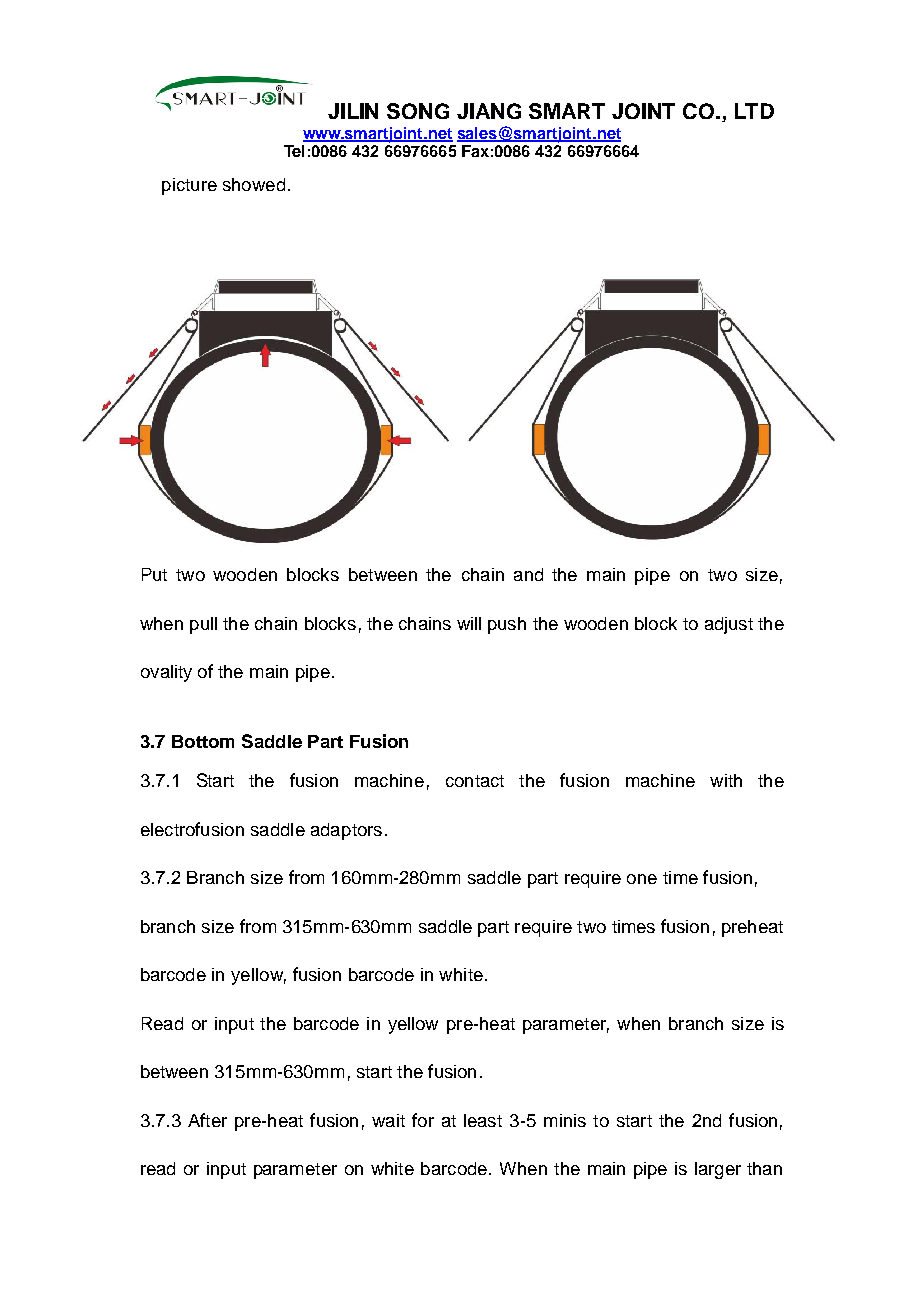  Describe the element at coordinates (729, 625) in the page. I see `adjust` at that location.
